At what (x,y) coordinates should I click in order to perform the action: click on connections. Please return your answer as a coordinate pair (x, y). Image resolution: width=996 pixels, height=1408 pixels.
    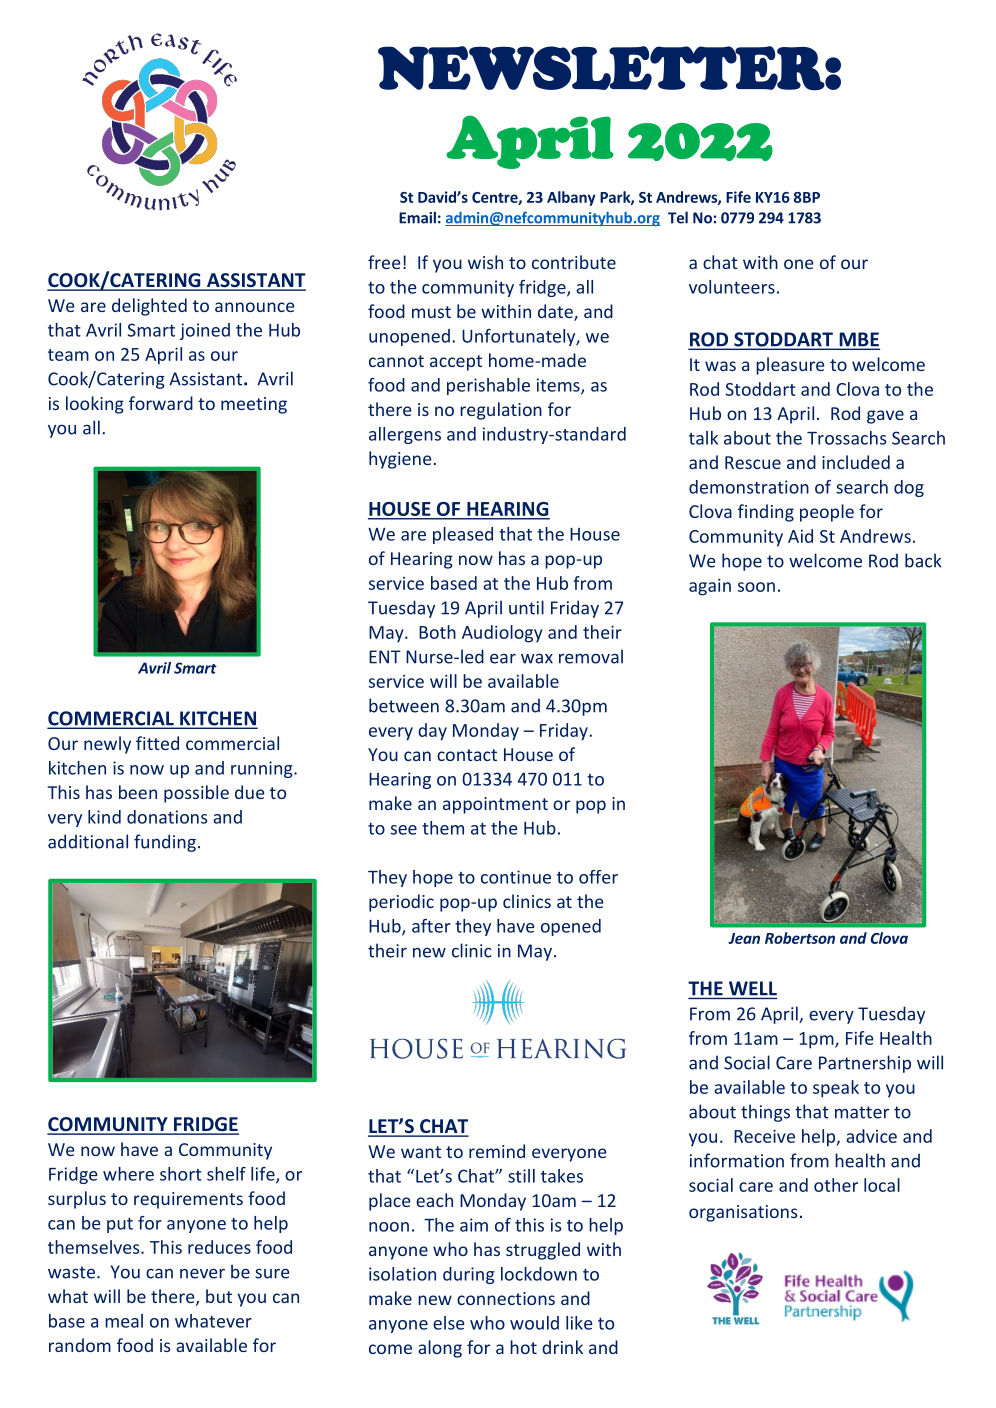
    Looking at the image, I should click on (506, 1298).
